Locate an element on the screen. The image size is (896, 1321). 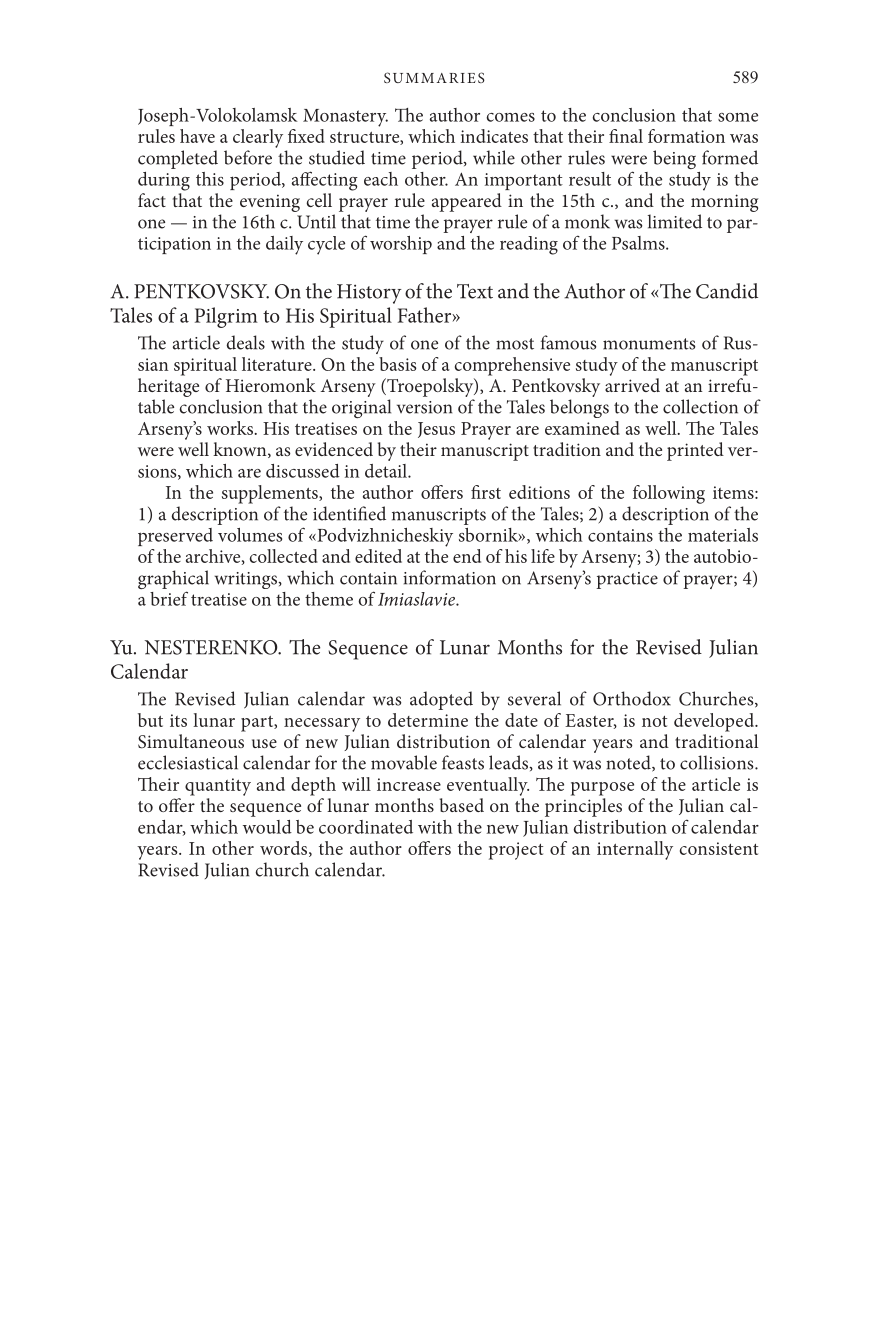
would is located at coordinates (267, 827).
